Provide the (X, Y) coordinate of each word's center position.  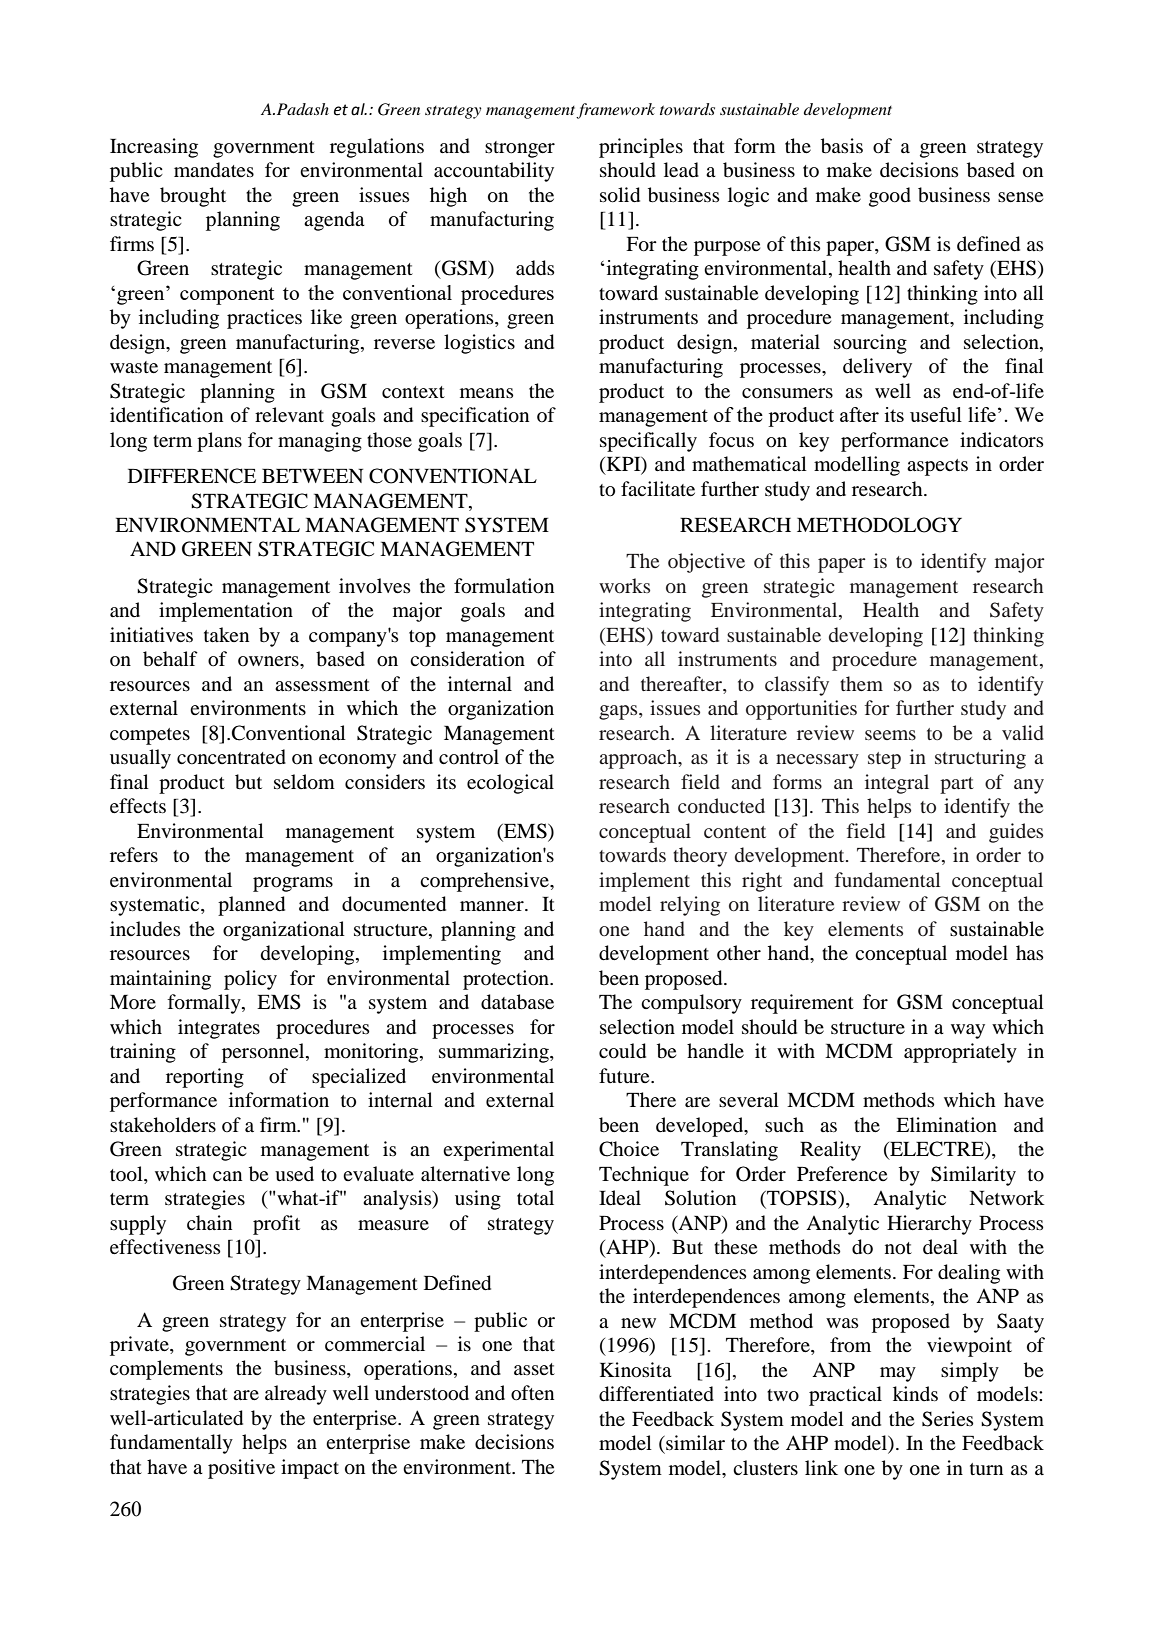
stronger (520, 149)
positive (241, 1469)
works (624, 585)
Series (948, 1419)
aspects (937, 467)
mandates (214, 170)
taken (226, 634)
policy (250, 980)
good (890, 197)
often (532, 1393)
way (968, 1031)
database (517, 1002)
